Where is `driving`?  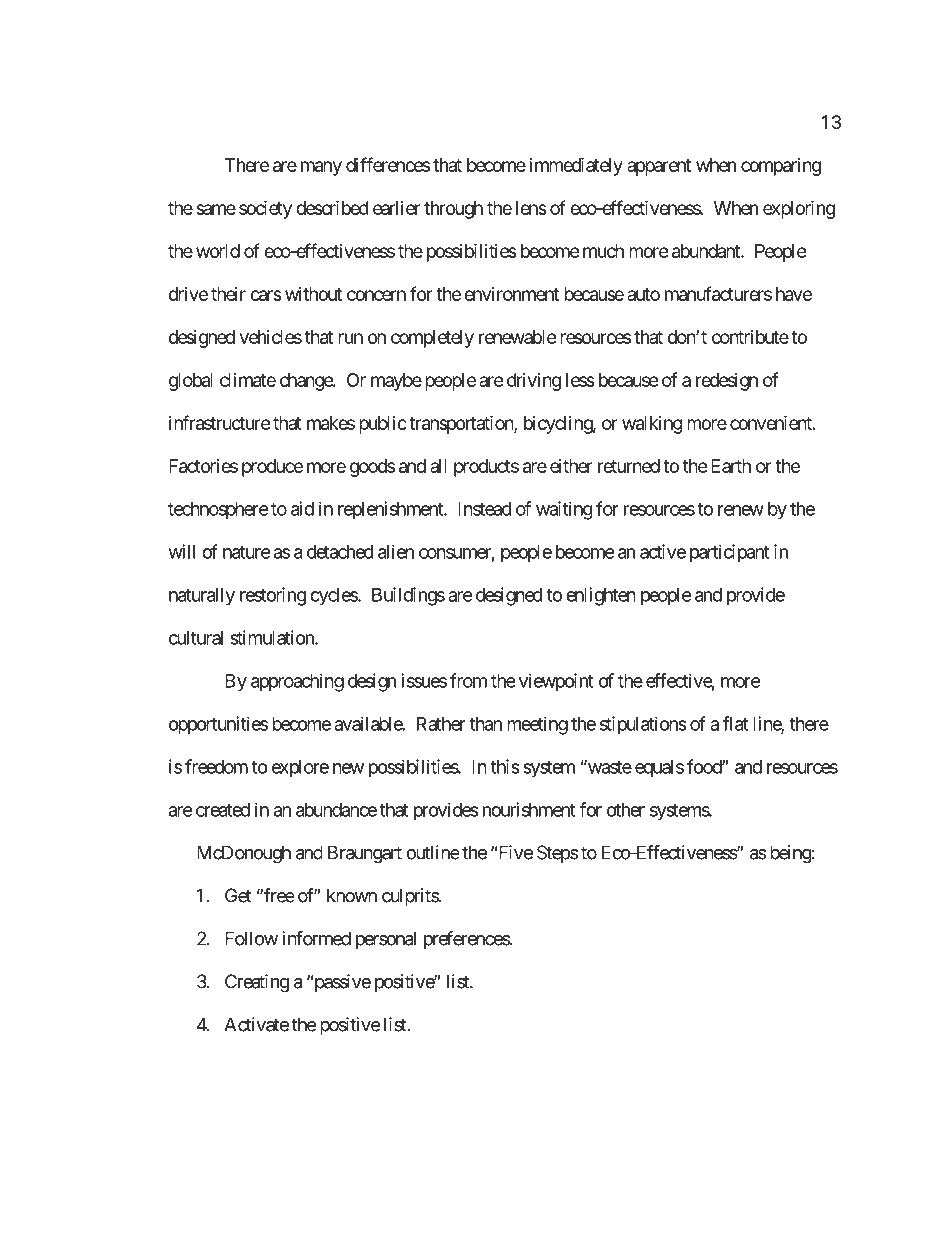 driving is located at coordinates (534, 382).
